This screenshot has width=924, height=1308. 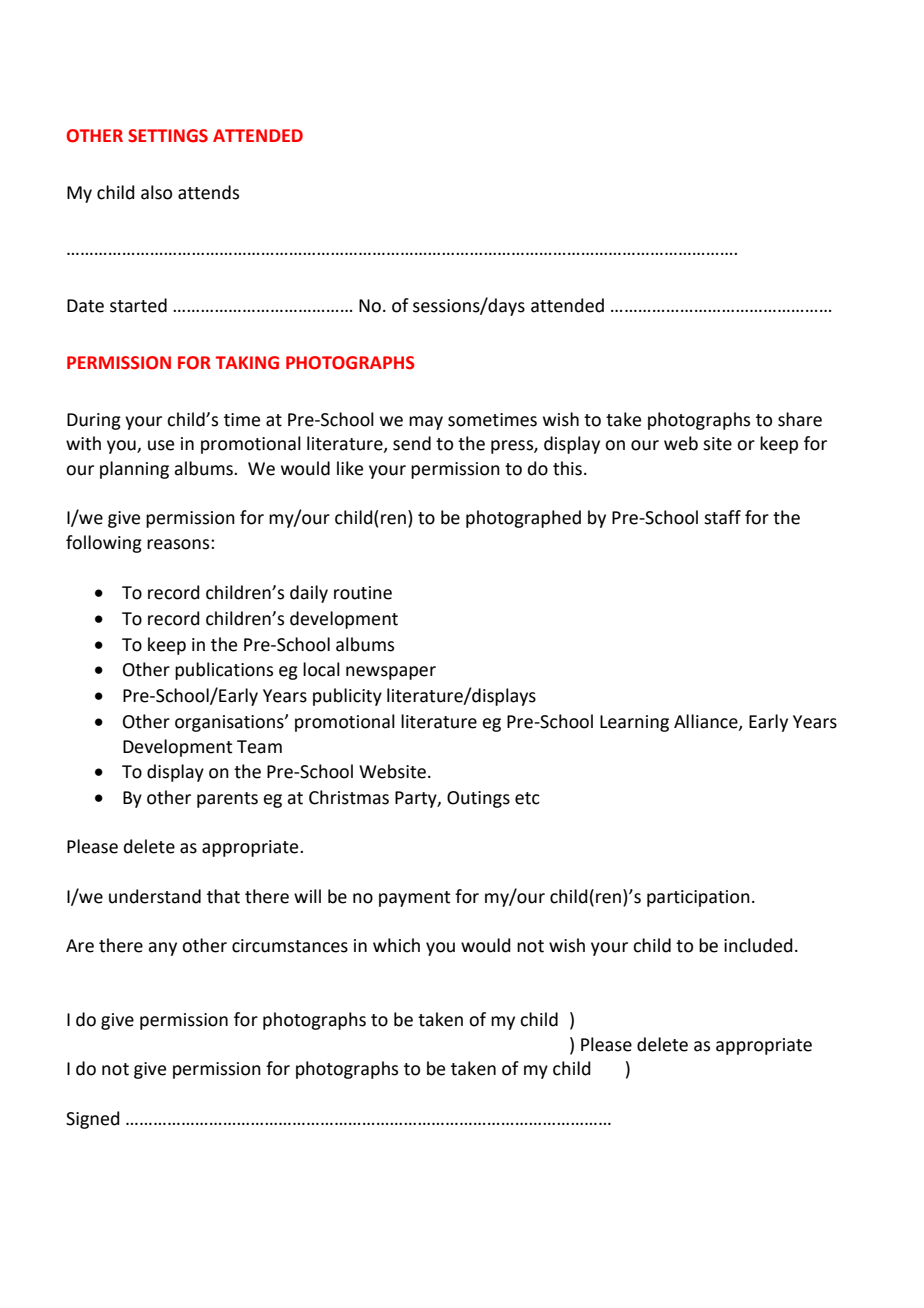 What do you see at coordinates (156, 192) in the screenshot?
I see `also` at bounding box center [156, 192].
